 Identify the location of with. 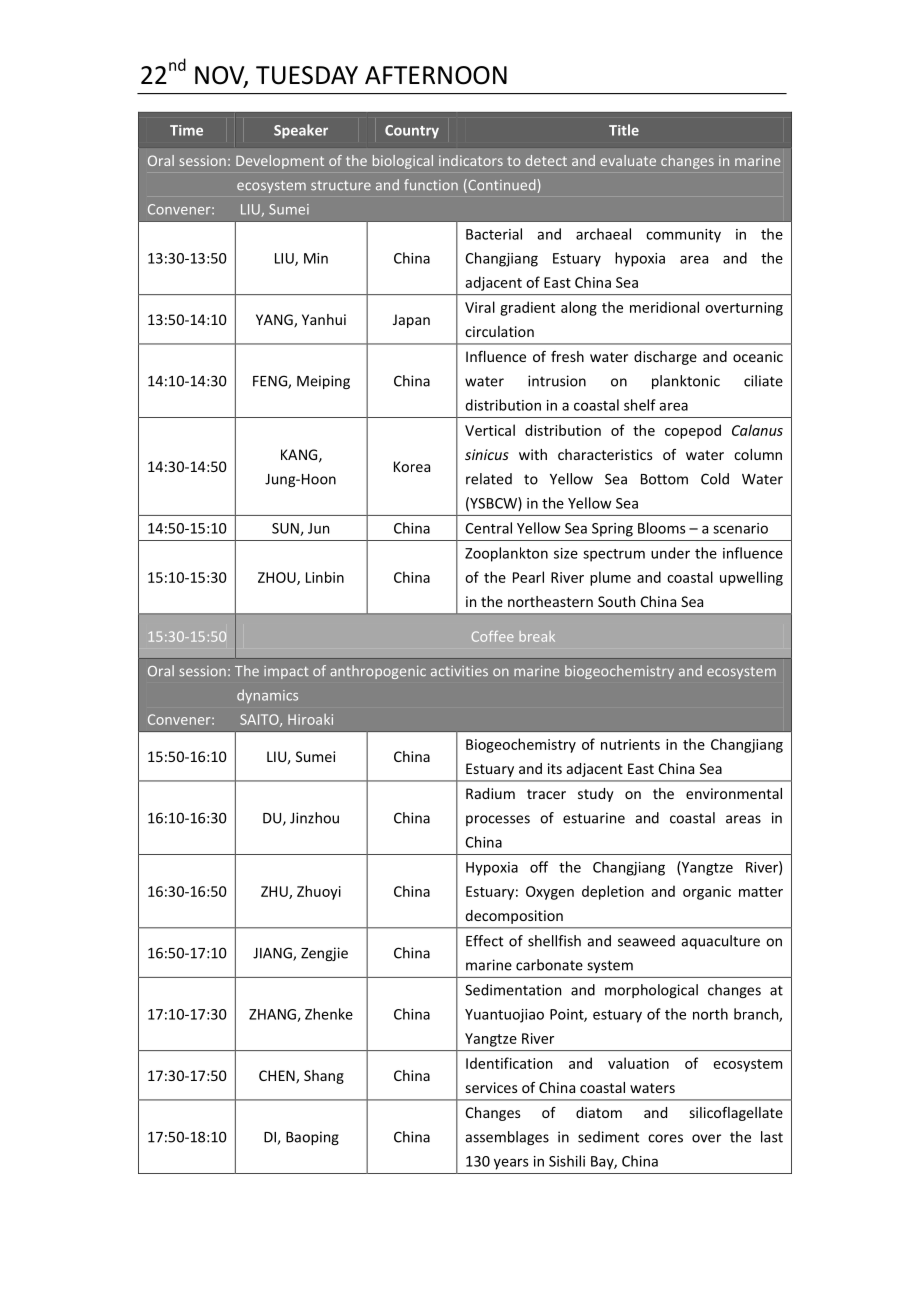
(533, 454).
